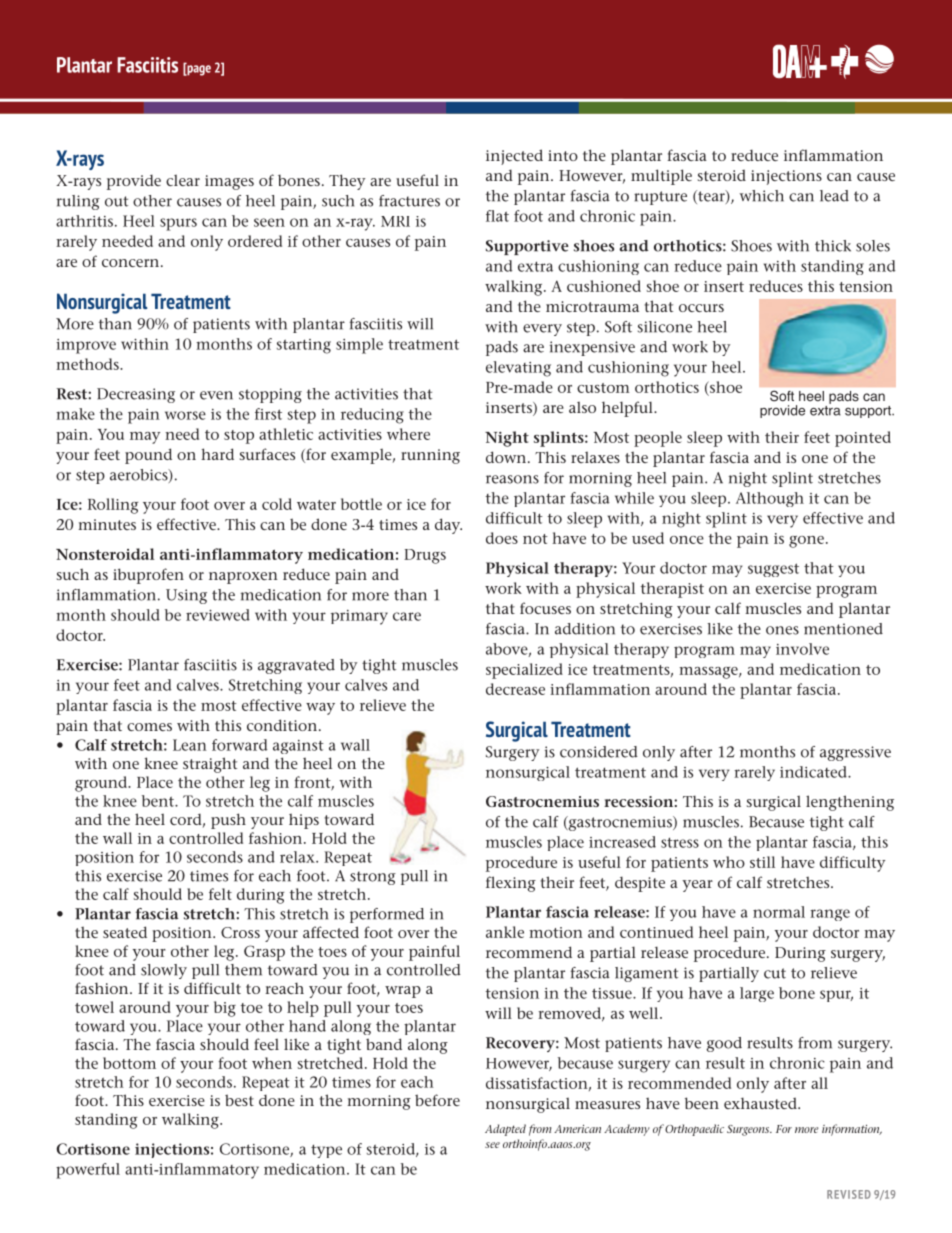 Image resolution: width=952 pixels, height=1233 pixels. Describe the element at coordinates (762, 196) in the screenshot. I see `which` at that location.
